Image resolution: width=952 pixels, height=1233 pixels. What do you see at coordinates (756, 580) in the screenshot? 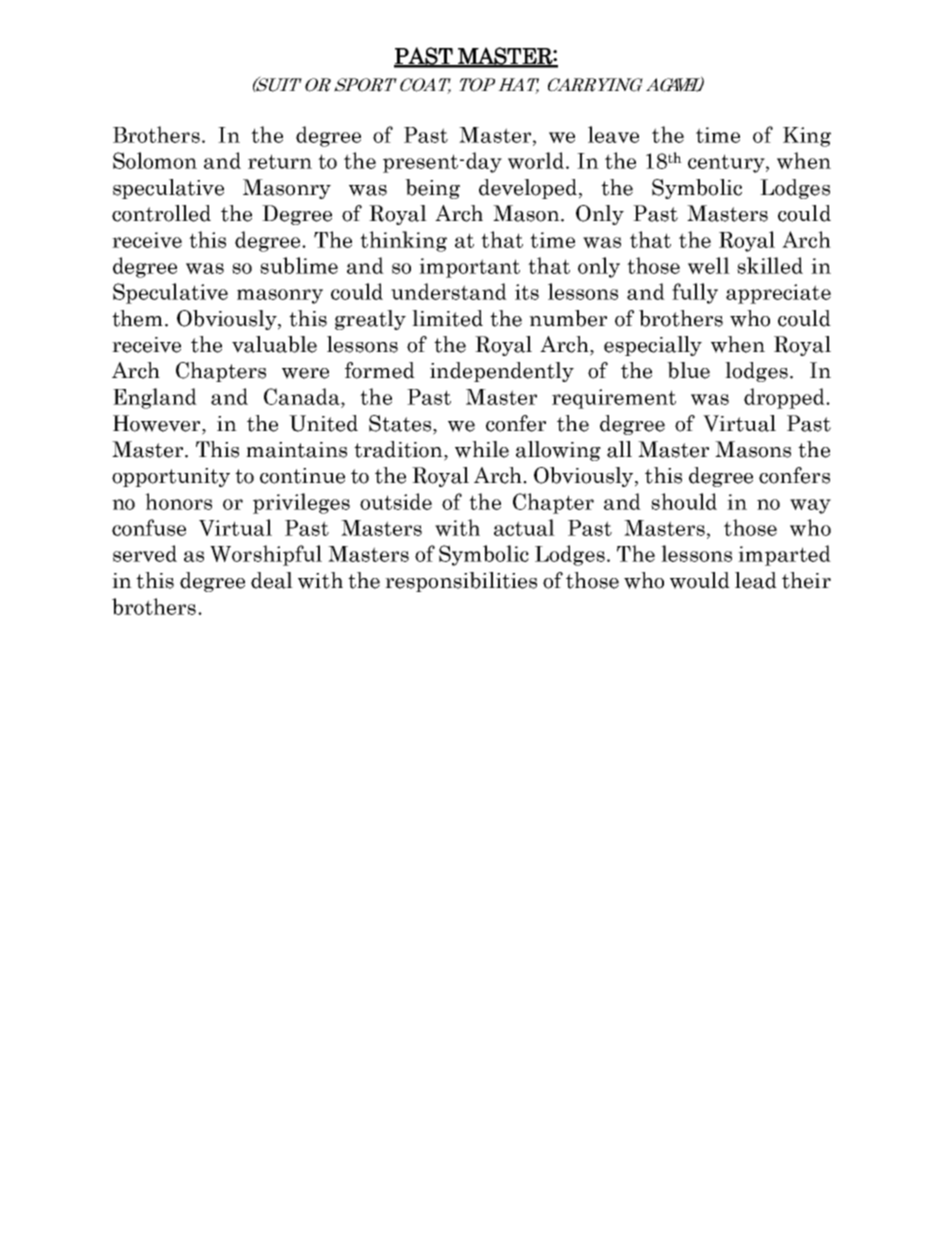
I see `lead` at bounding box center [756, 580].
